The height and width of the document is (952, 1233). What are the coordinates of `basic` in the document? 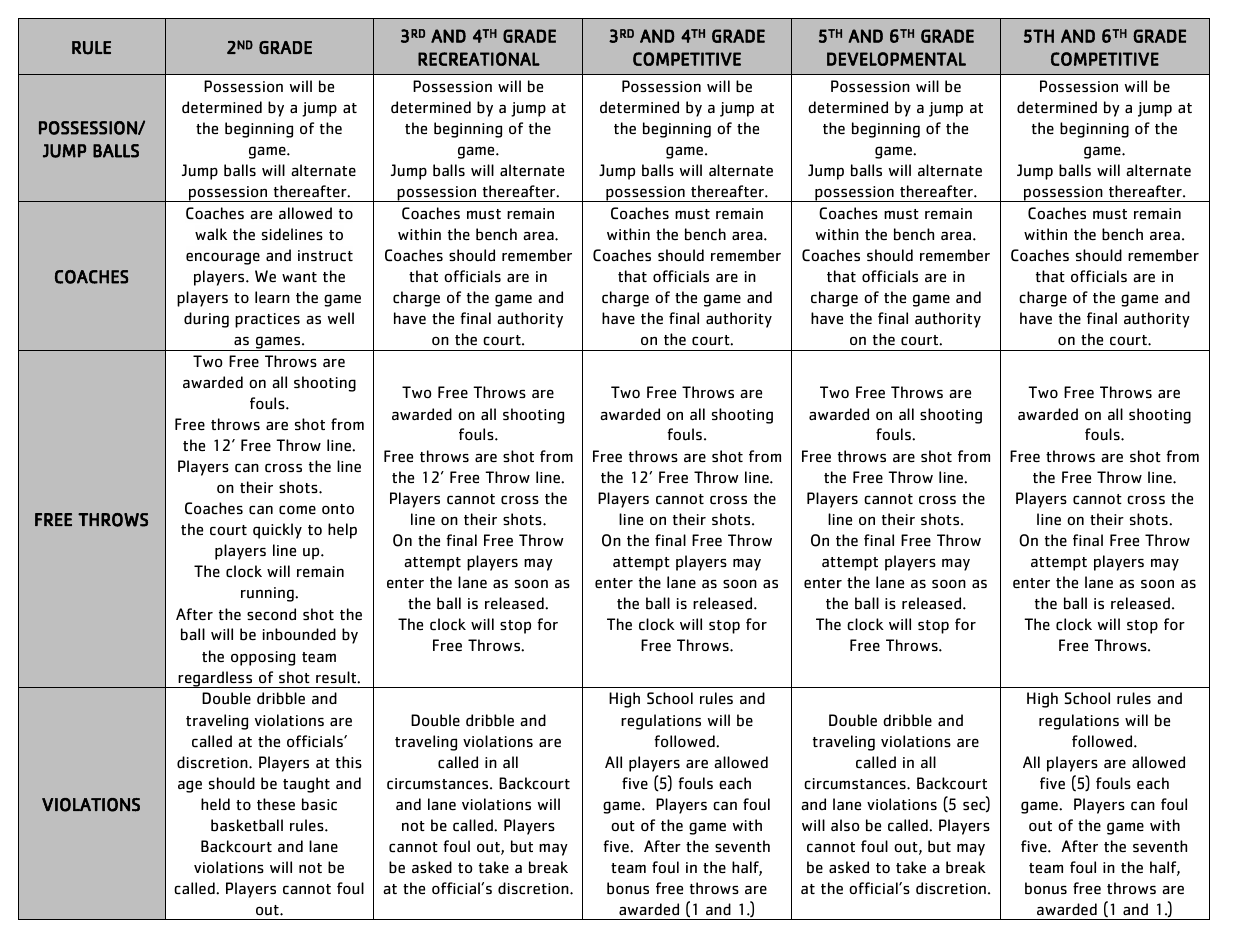 It's located at (319, 804).
